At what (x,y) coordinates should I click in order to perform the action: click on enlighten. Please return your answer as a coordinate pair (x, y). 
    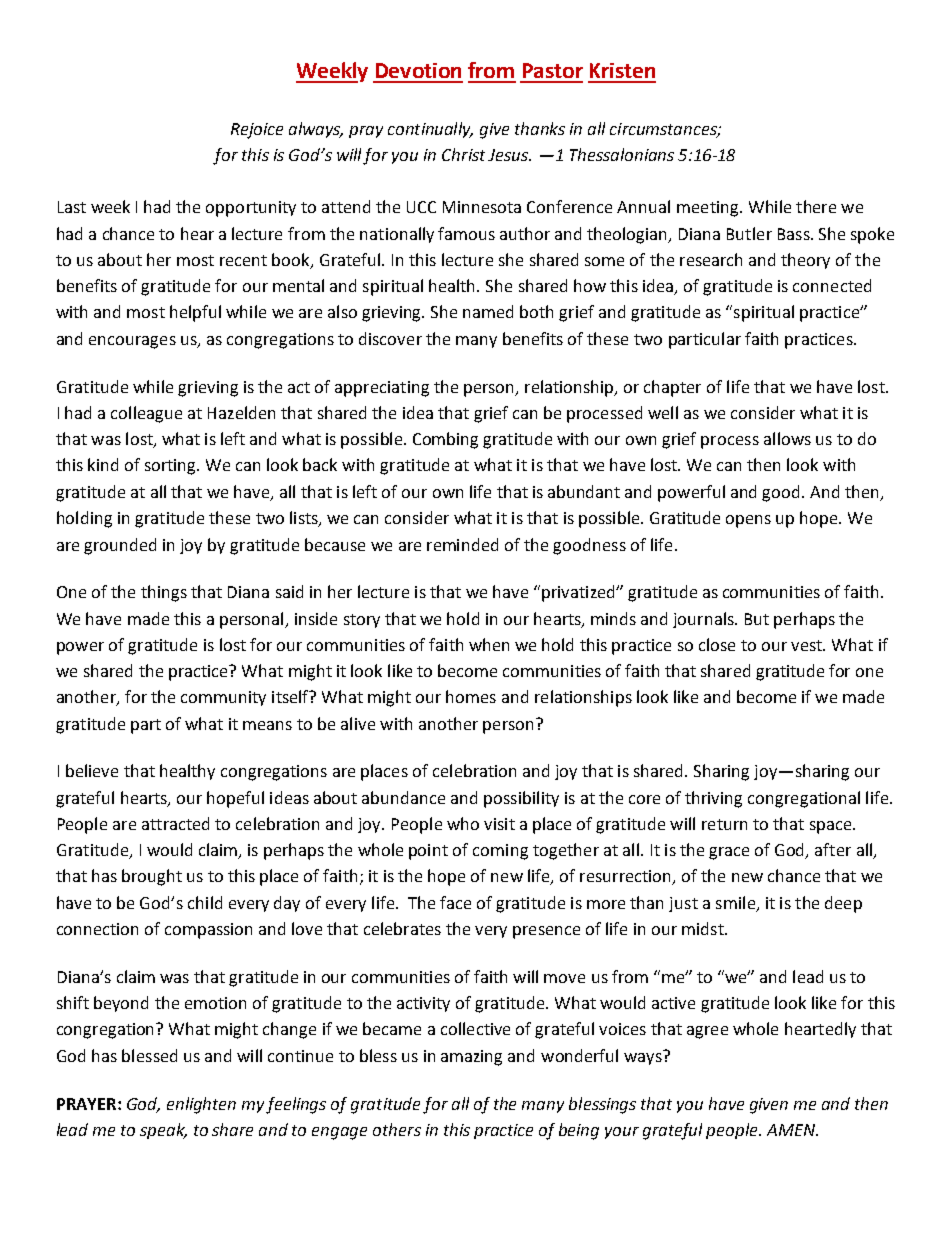
    Looking at the image, I should click on (201, 1105).
